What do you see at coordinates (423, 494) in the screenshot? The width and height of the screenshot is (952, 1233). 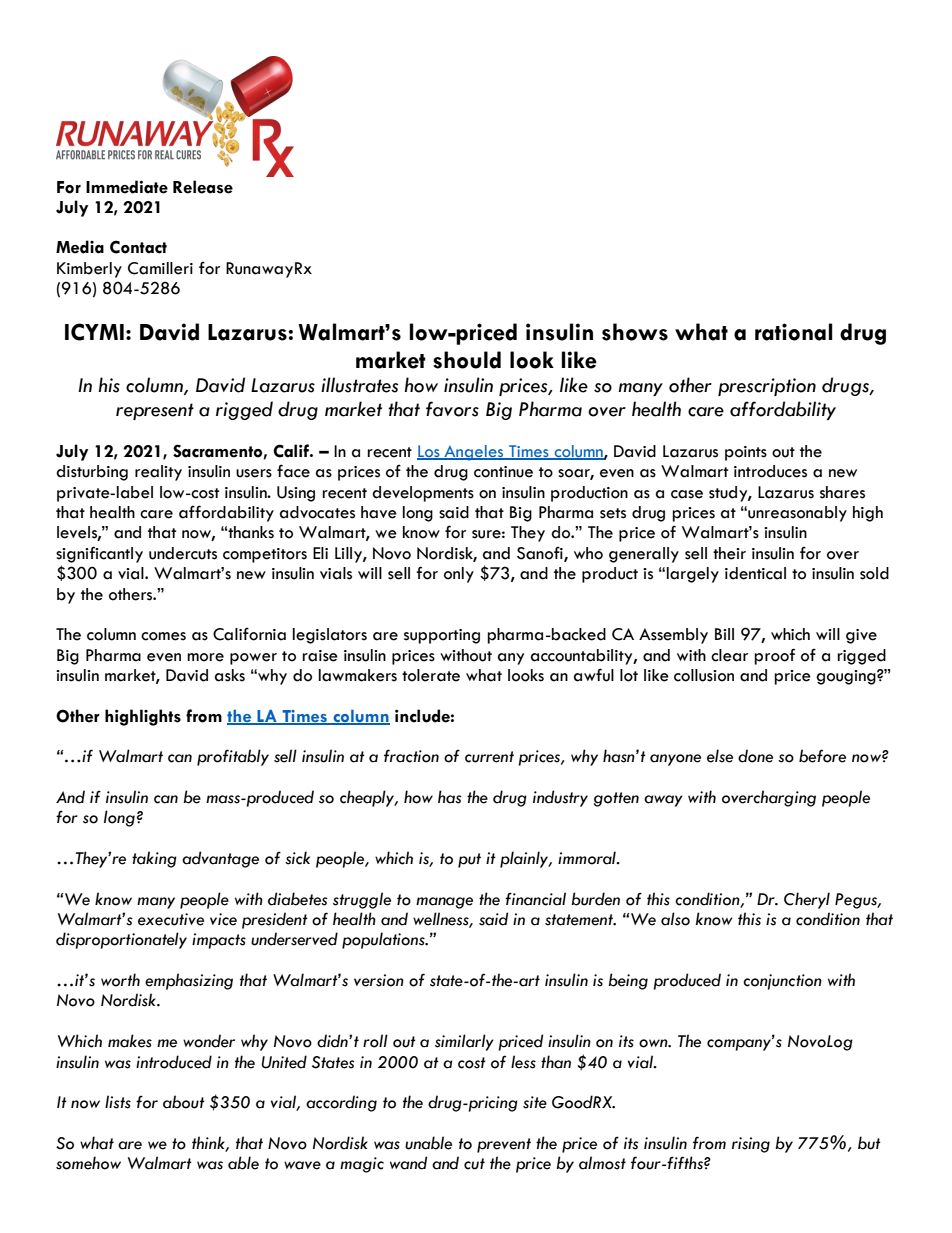 I see `developments` at bounding box center [423, 494].
